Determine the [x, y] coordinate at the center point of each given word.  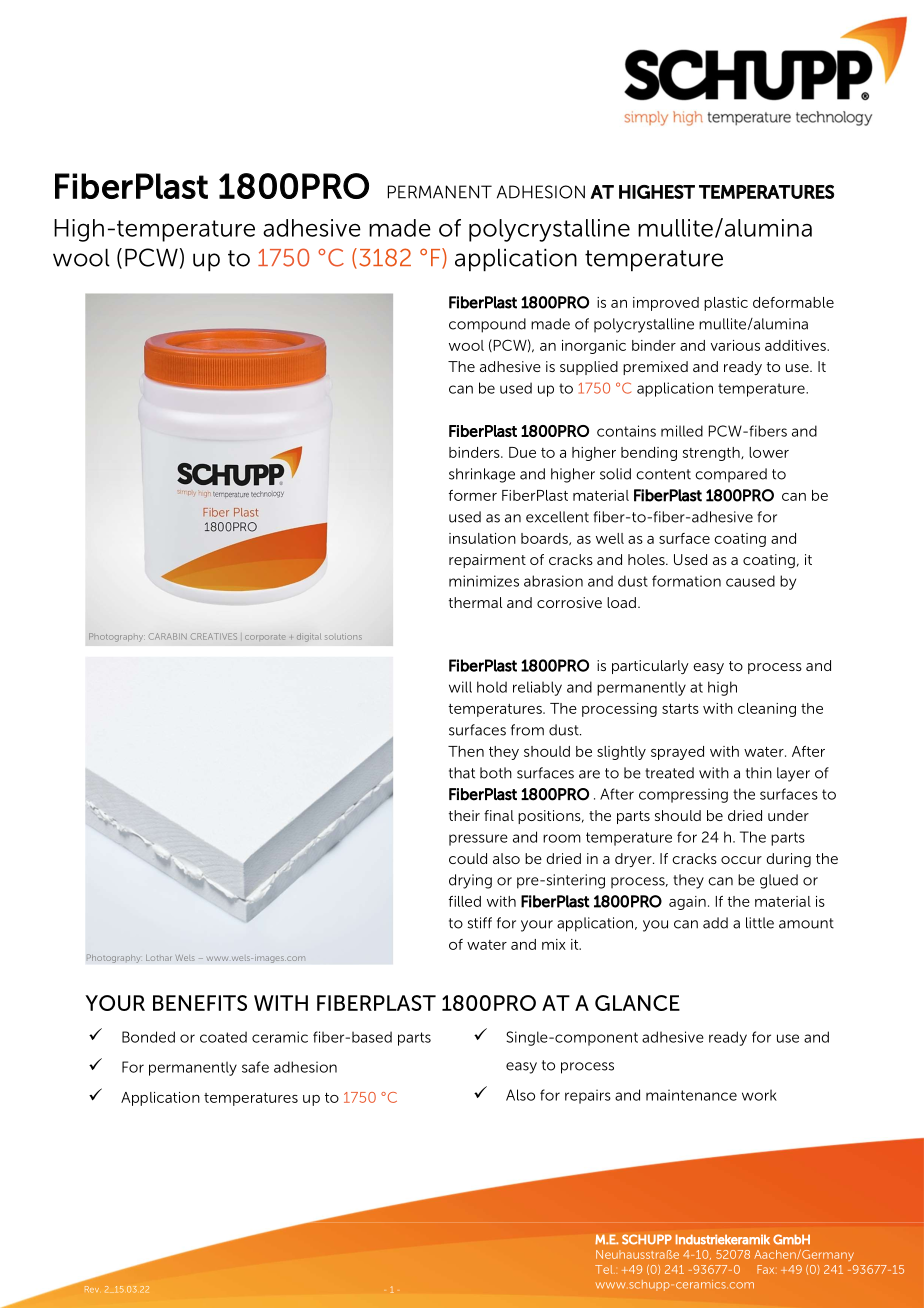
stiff [480, 923]
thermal [475, 602]
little [760, 923]
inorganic [594, 347]
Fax [767, 1269]
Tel [605, 1269]
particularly [650, 667]
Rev [92, 1289]
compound [487, 325]
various [735, 345]
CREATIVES [214, 636]
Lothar [159, 958]
